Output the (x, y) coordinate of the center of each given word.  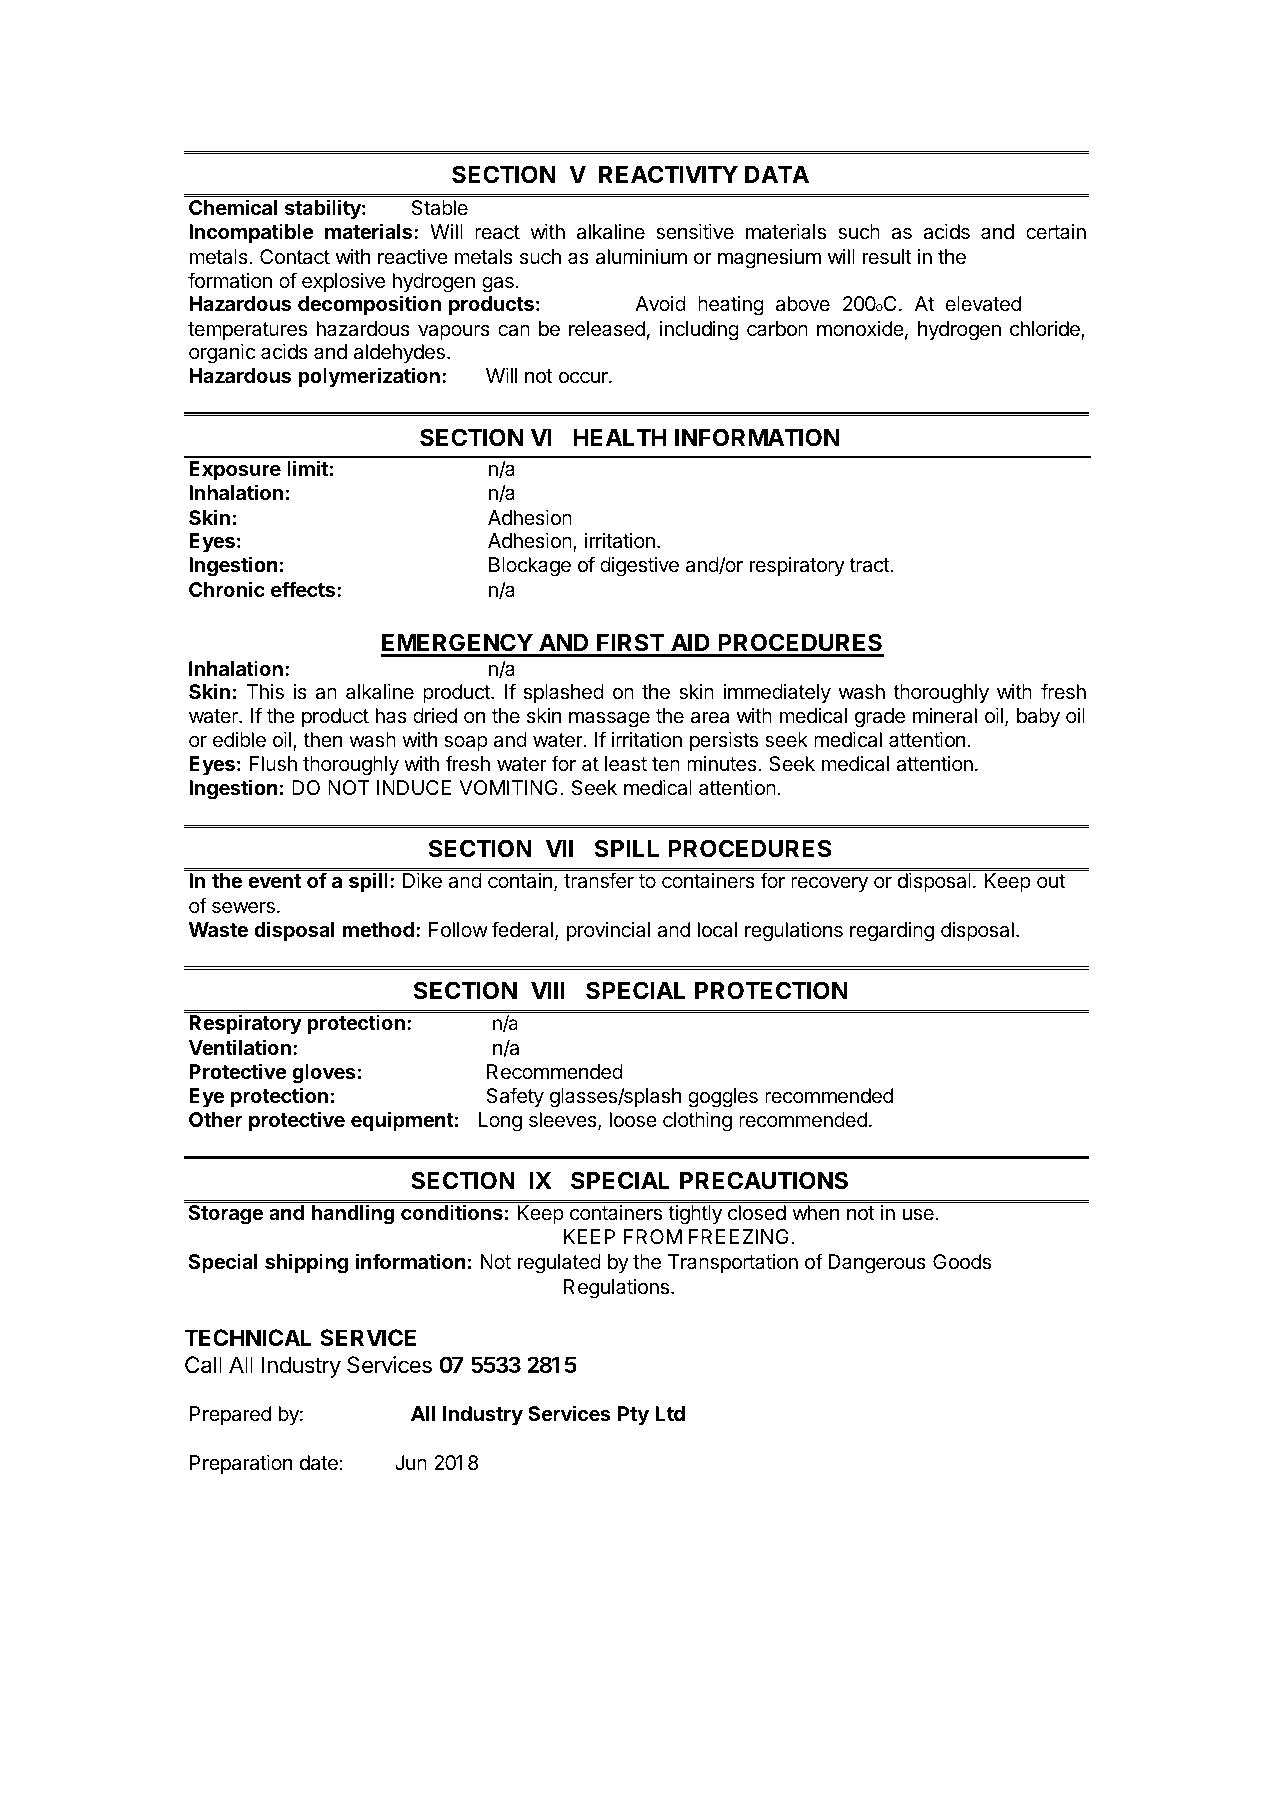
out (1051, 881)
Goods (962, 1262)
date (319, 1463)
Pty (633, 1415)
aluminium (641, 257)
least (626, 764)
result (887, 257)
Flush (273, 764)
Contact (295, 257)
